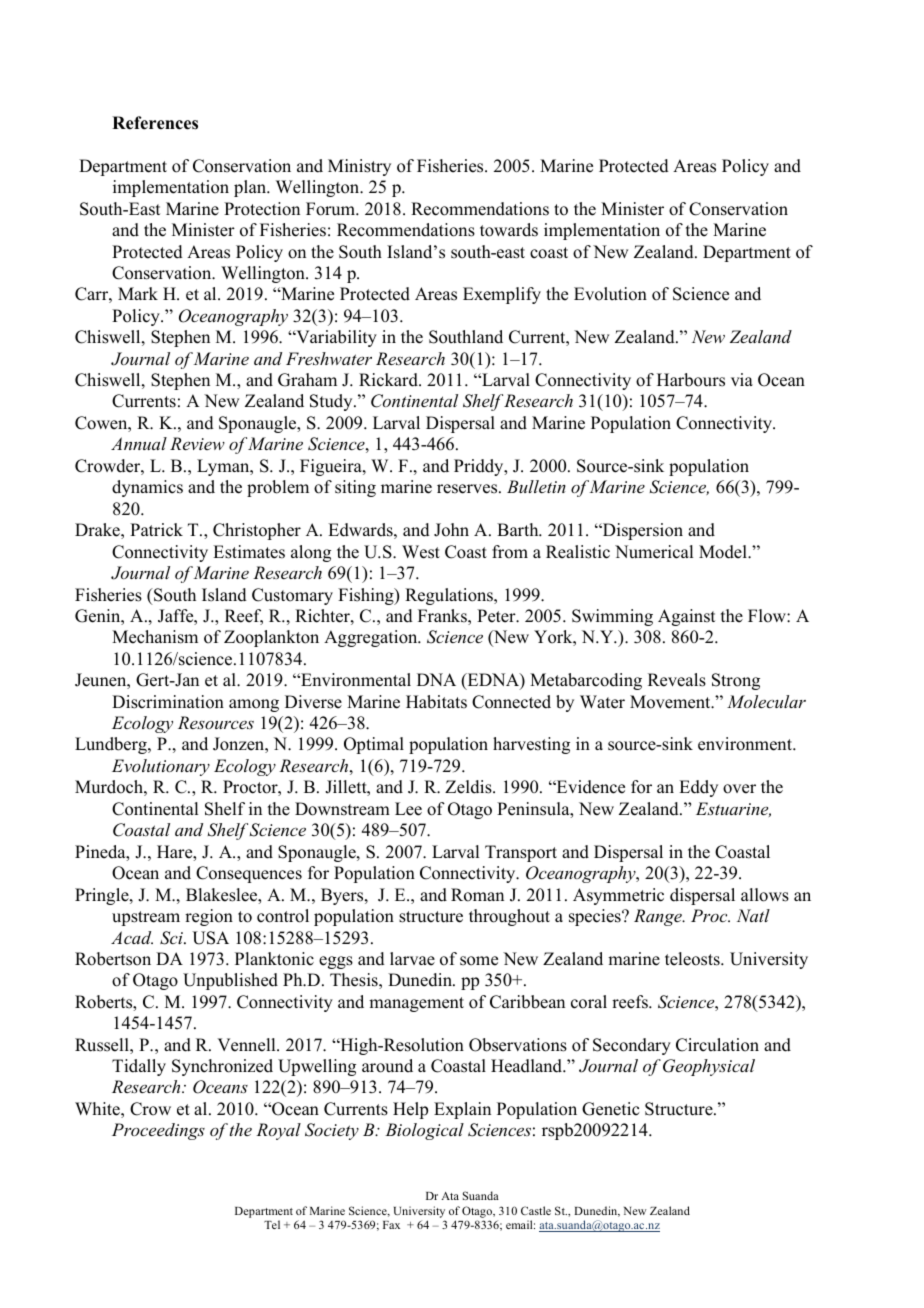 The width and height of the screenshot is (924, 1308). Describe the element at coordinates (642, 531) in the screenshot. I see `Dispersion` at that location.
